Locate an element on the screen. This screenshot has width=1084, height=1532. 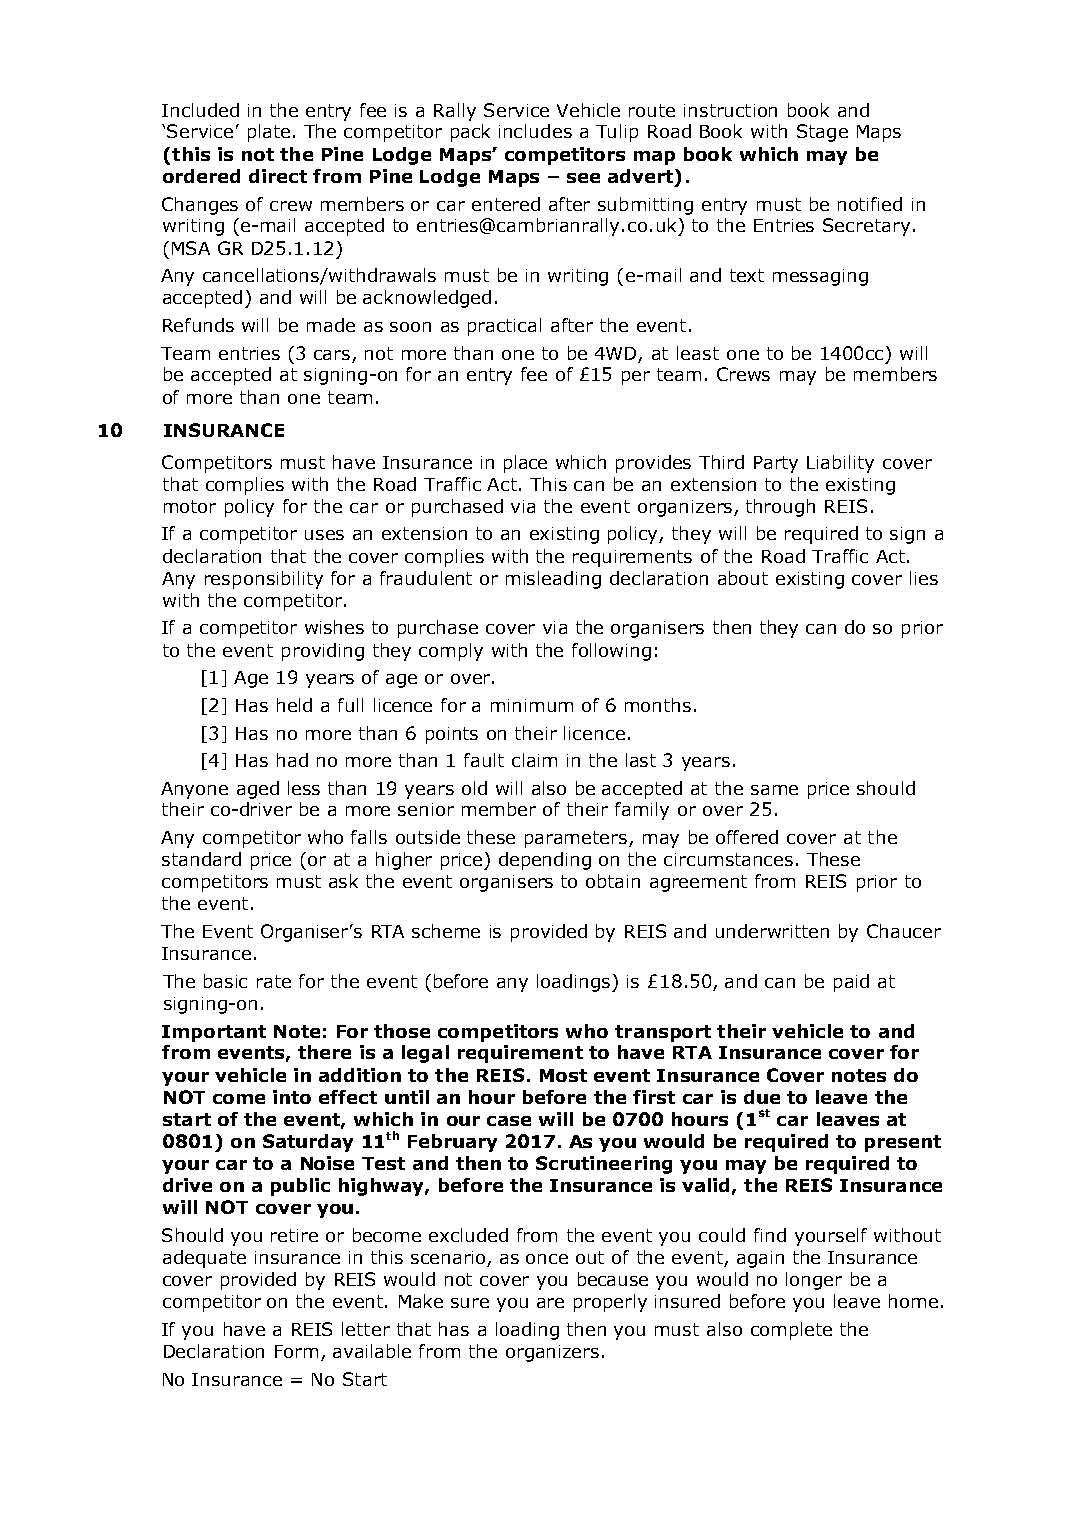
plate is located at coordinates (269, 133).
